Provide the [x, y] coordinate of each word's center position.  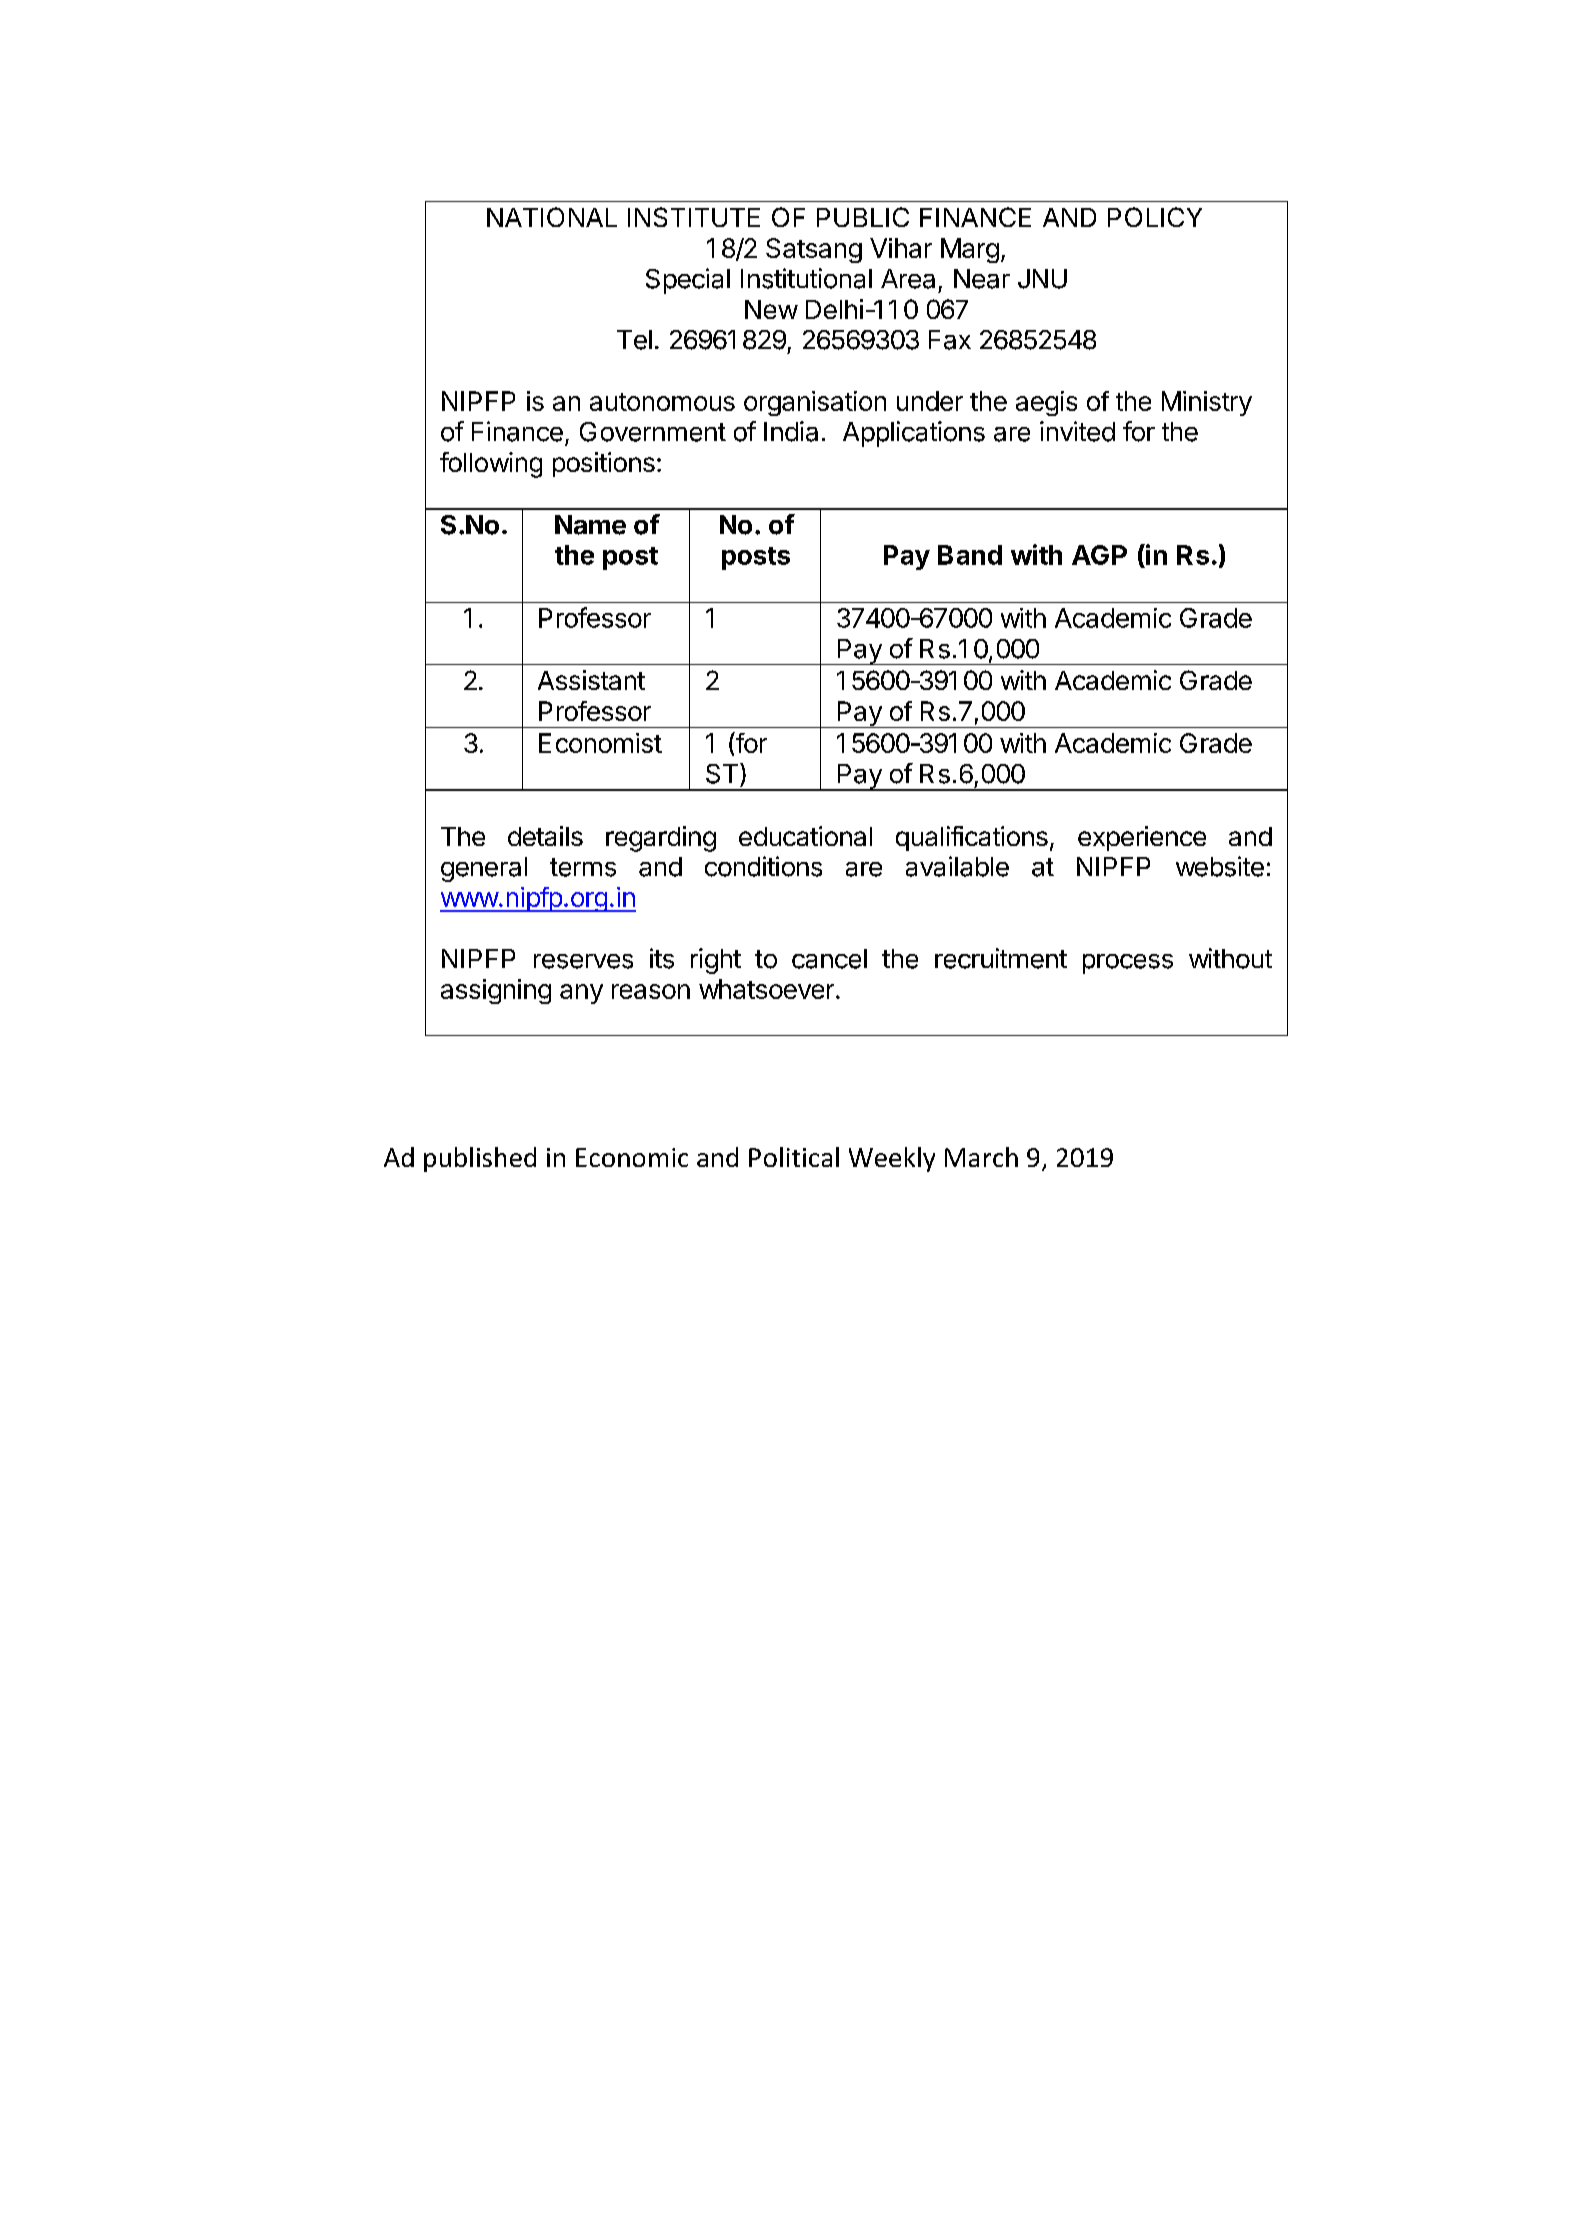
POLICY [1155, 217]
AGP [1099, 555]
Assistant [591, 680]
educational [805, 836]
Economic [632, 1157]
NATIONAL [552, 217]
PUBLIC [863, 217]
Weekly [892, 1159]
